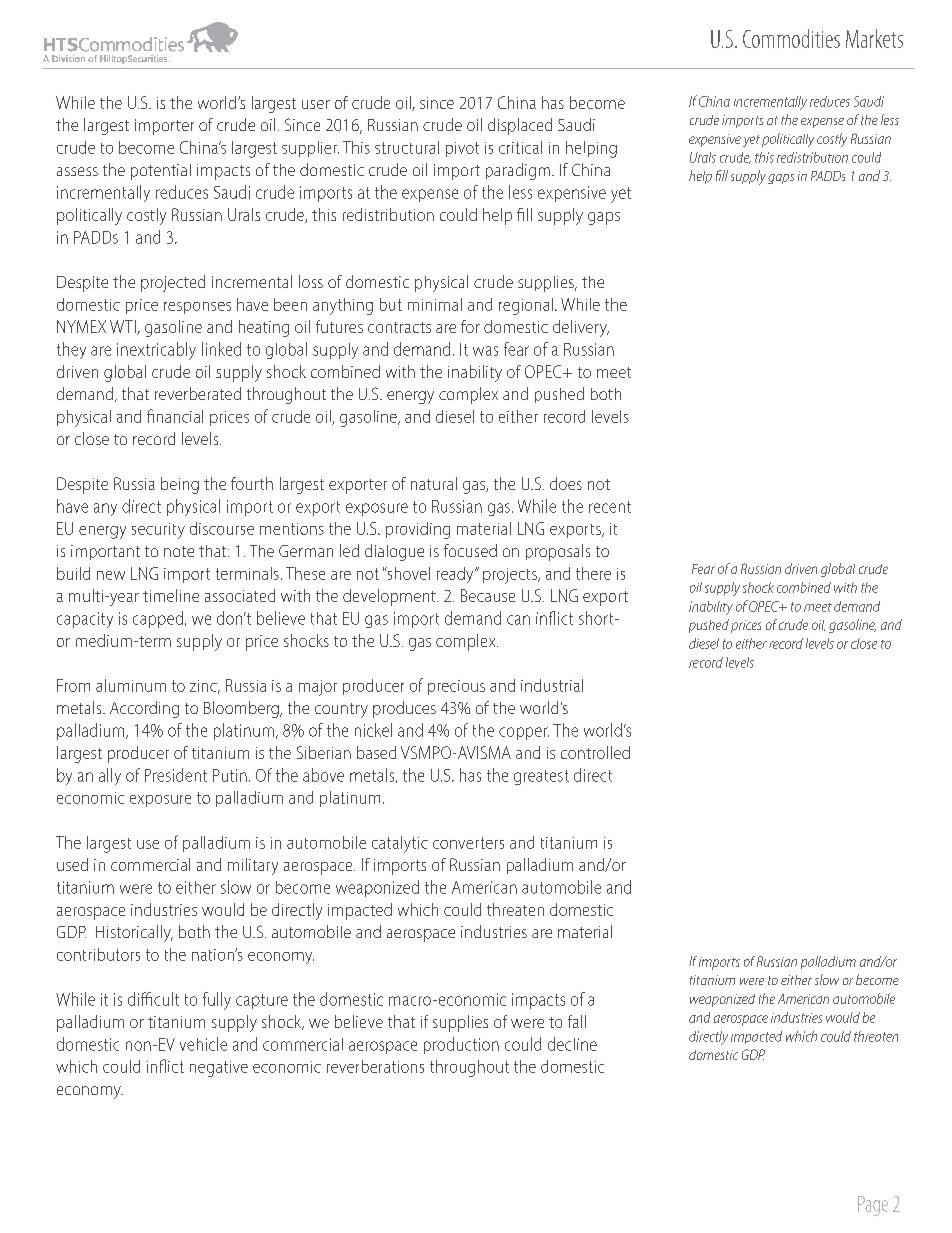 The height and width of the screenshot is (1233, 952). Describe the element at coordinates (468, 843) in the screenshot. I see `converters` at that location.
